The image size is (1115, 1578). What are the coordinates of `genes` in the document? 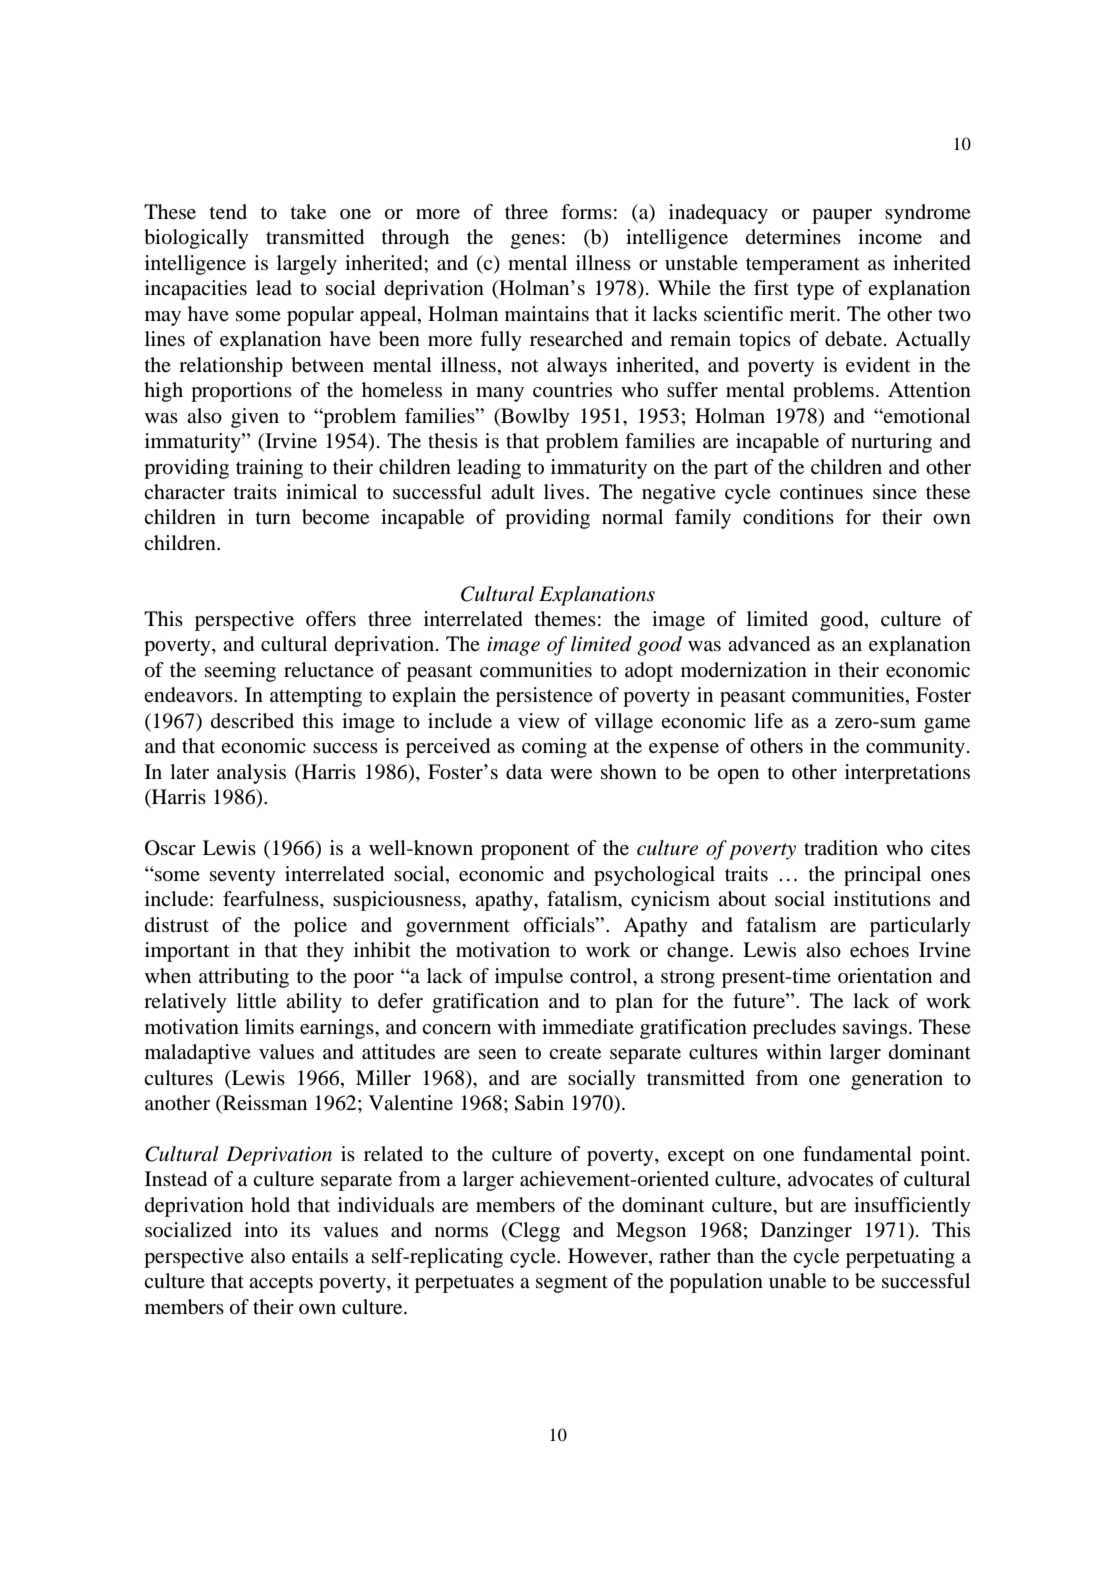 It's located at (535, 241).
